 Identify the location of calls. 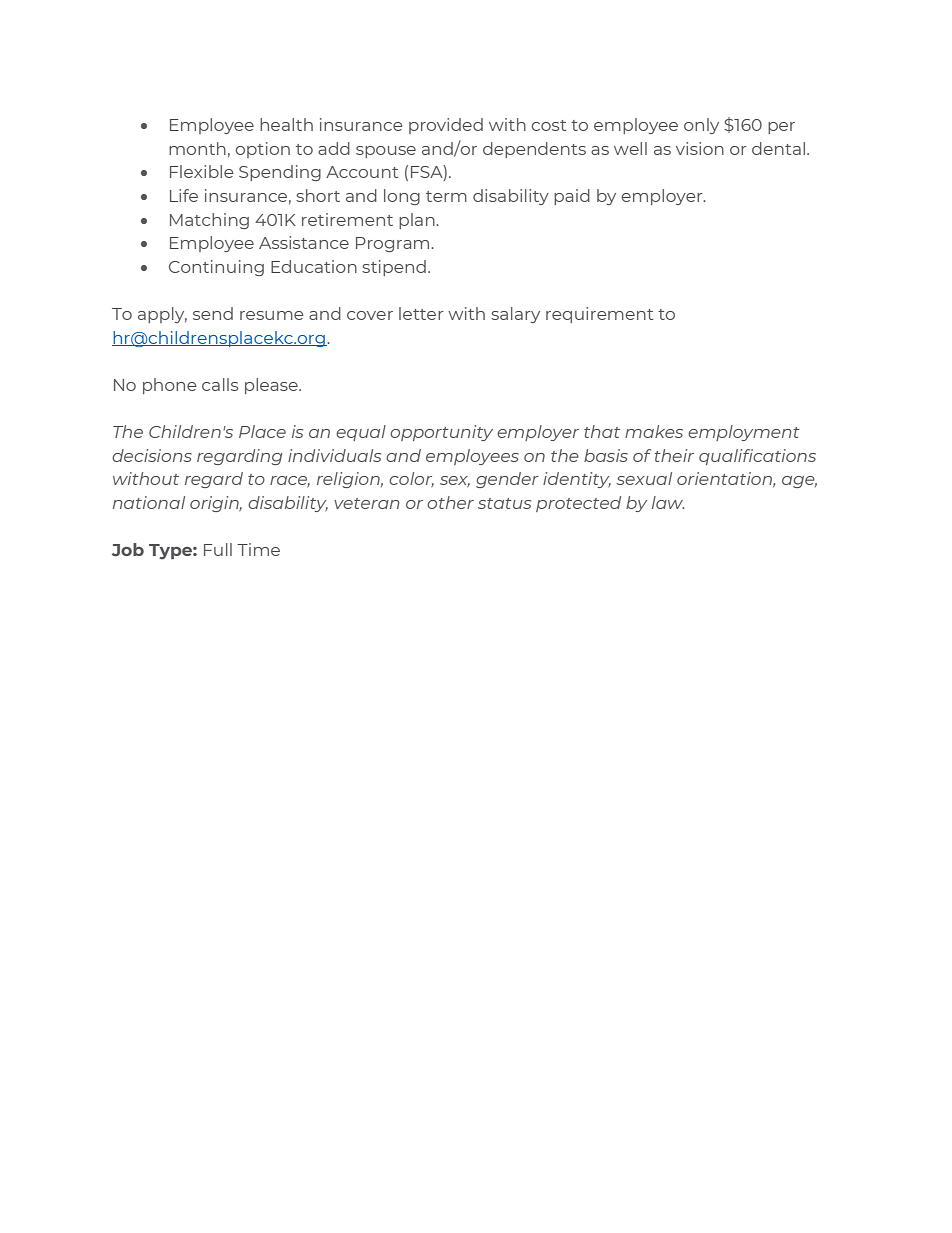
(220, 384).
